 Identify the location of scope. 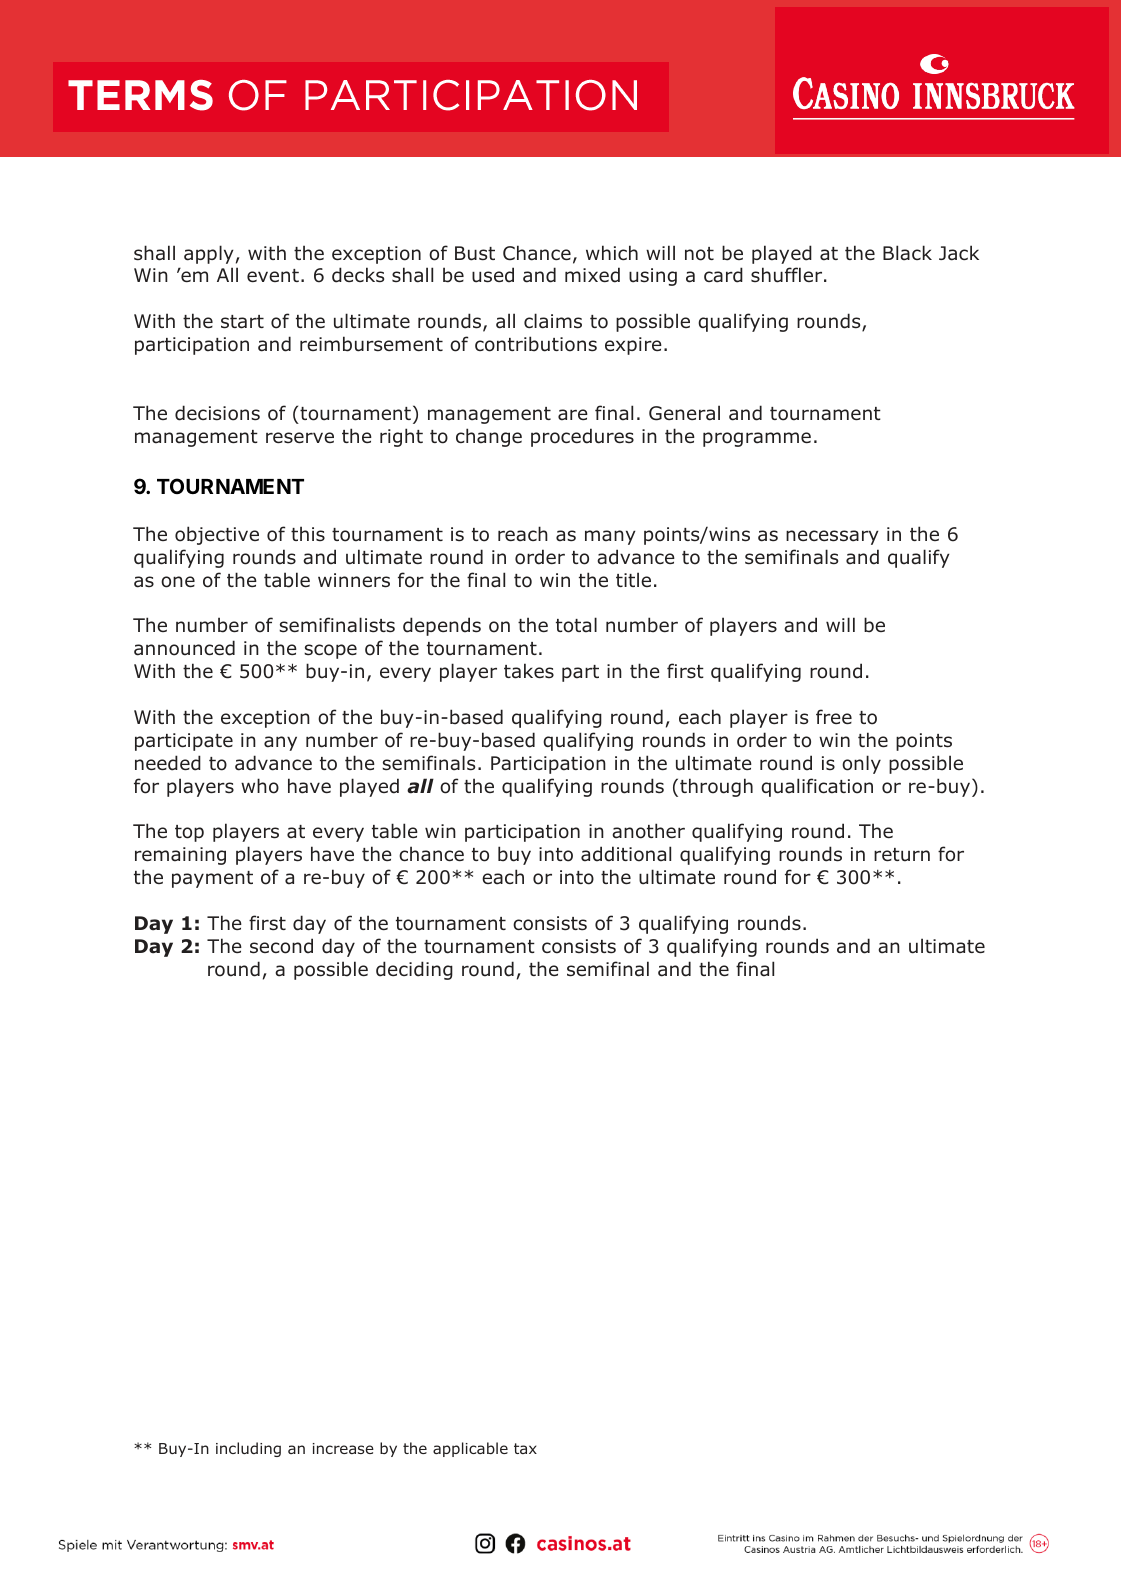
(330, 651).
